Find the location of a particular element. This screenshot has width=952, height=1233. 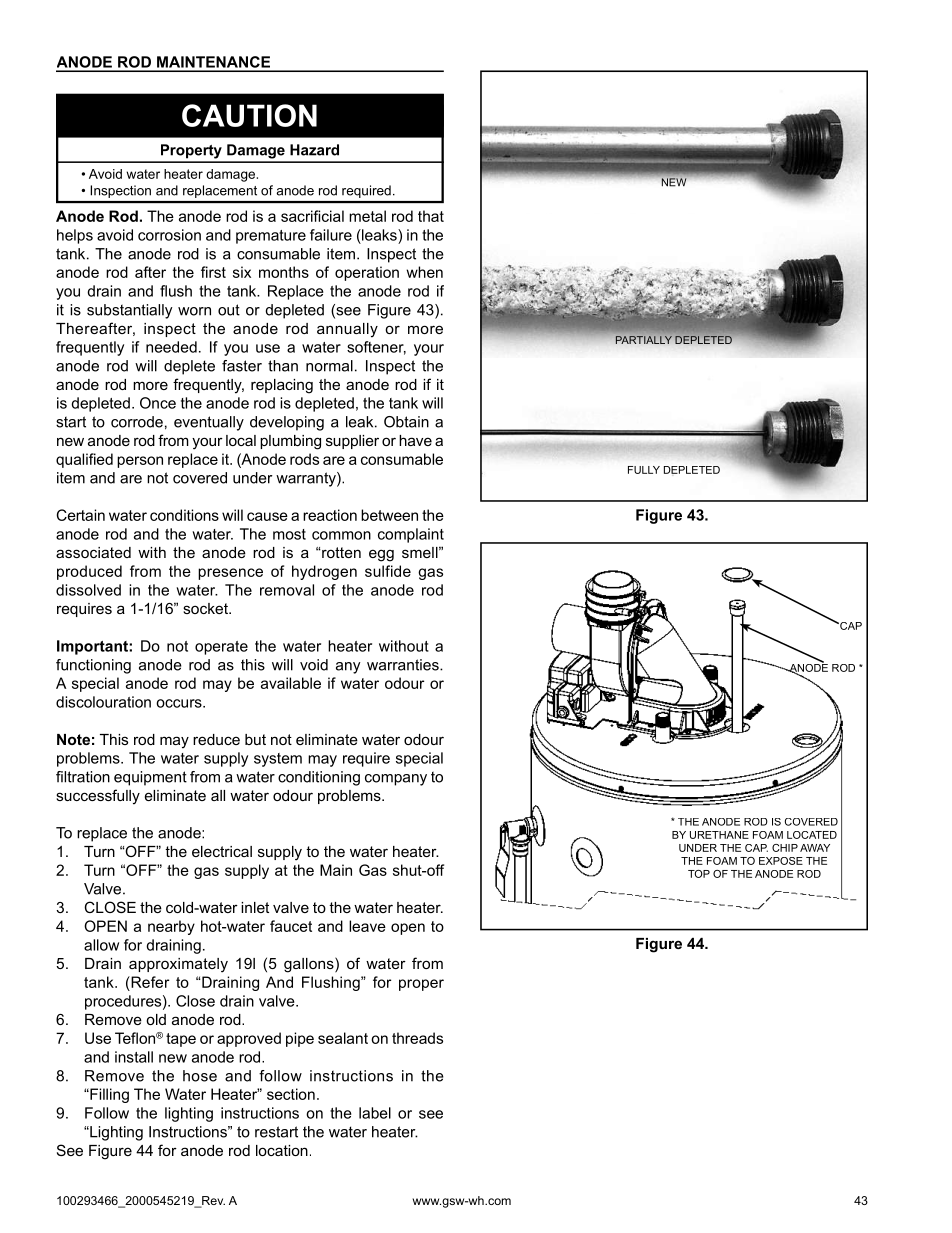

PARTIALLY is located at coordinates (644, 340).
